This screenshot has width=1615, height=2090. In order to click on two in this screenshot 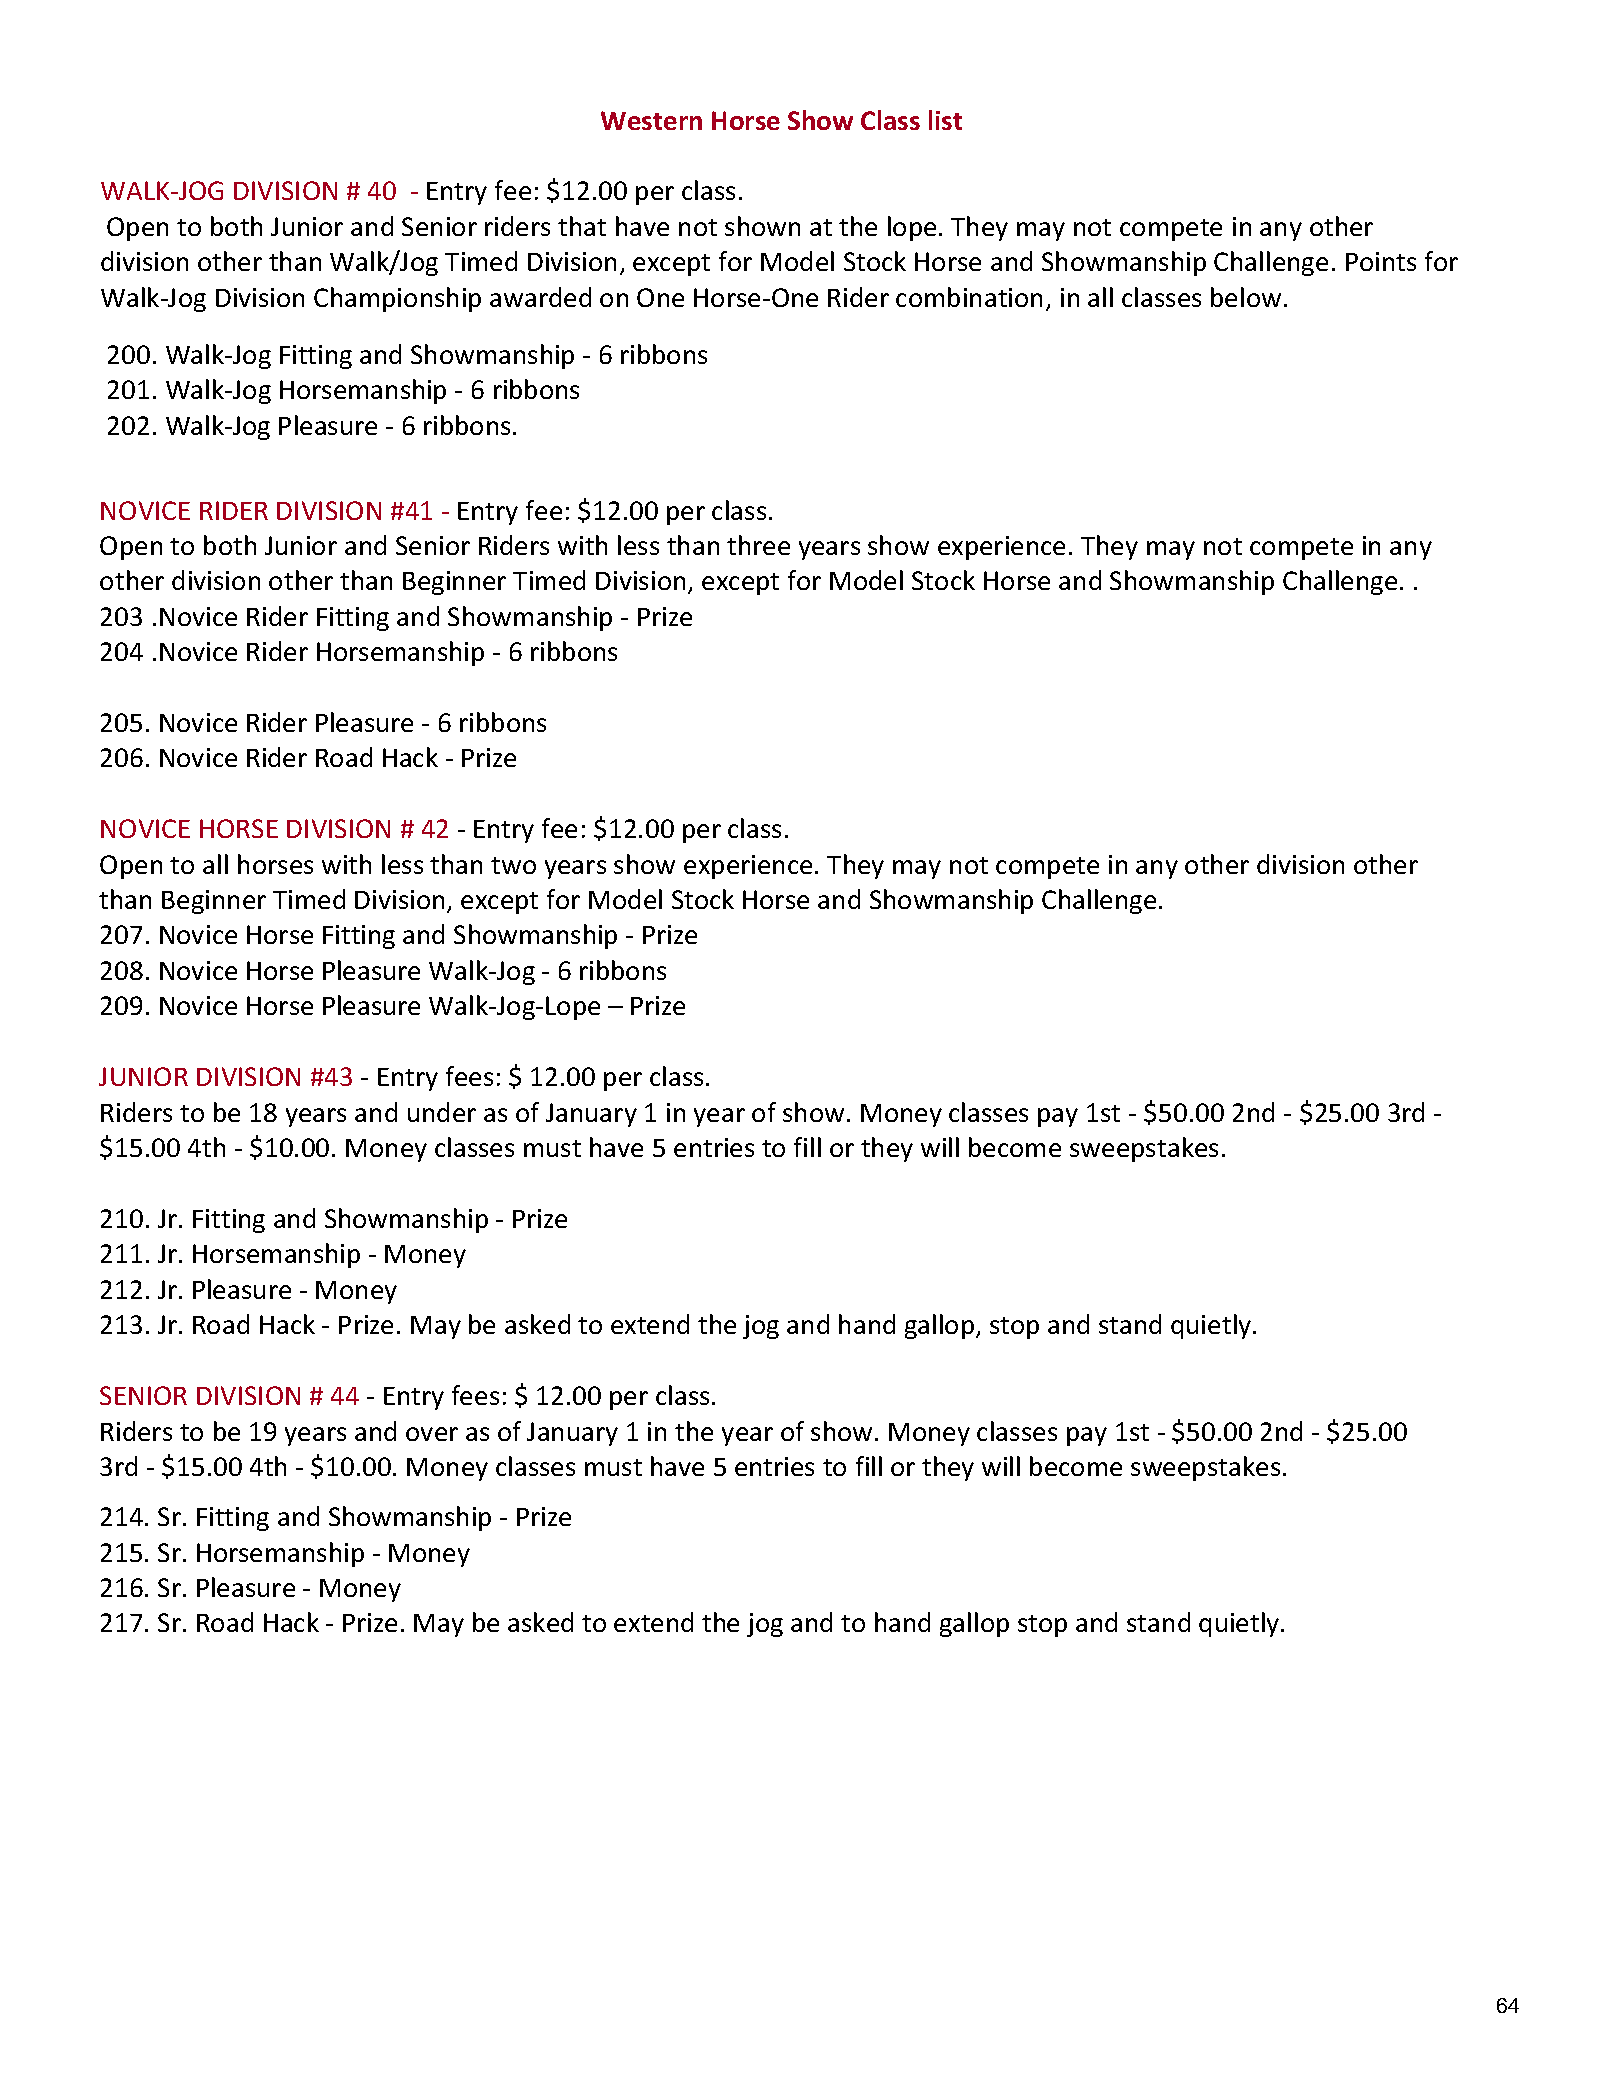, I will do `click(513, 865)`.
